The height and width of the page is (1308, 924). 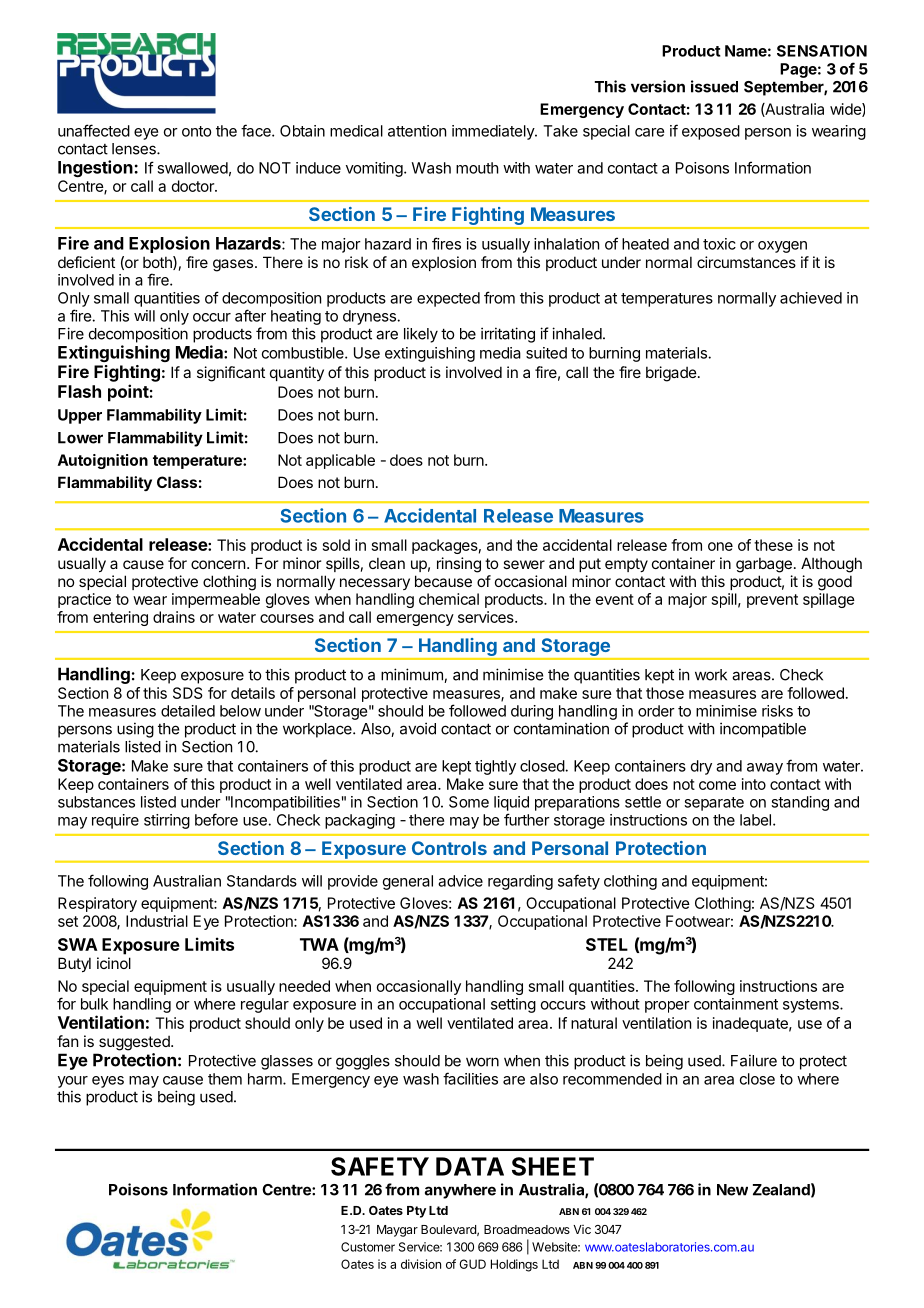 What do you see at coordinates (732, 1190) in the page?
I see `New` at bounding box center [732, 1190].
